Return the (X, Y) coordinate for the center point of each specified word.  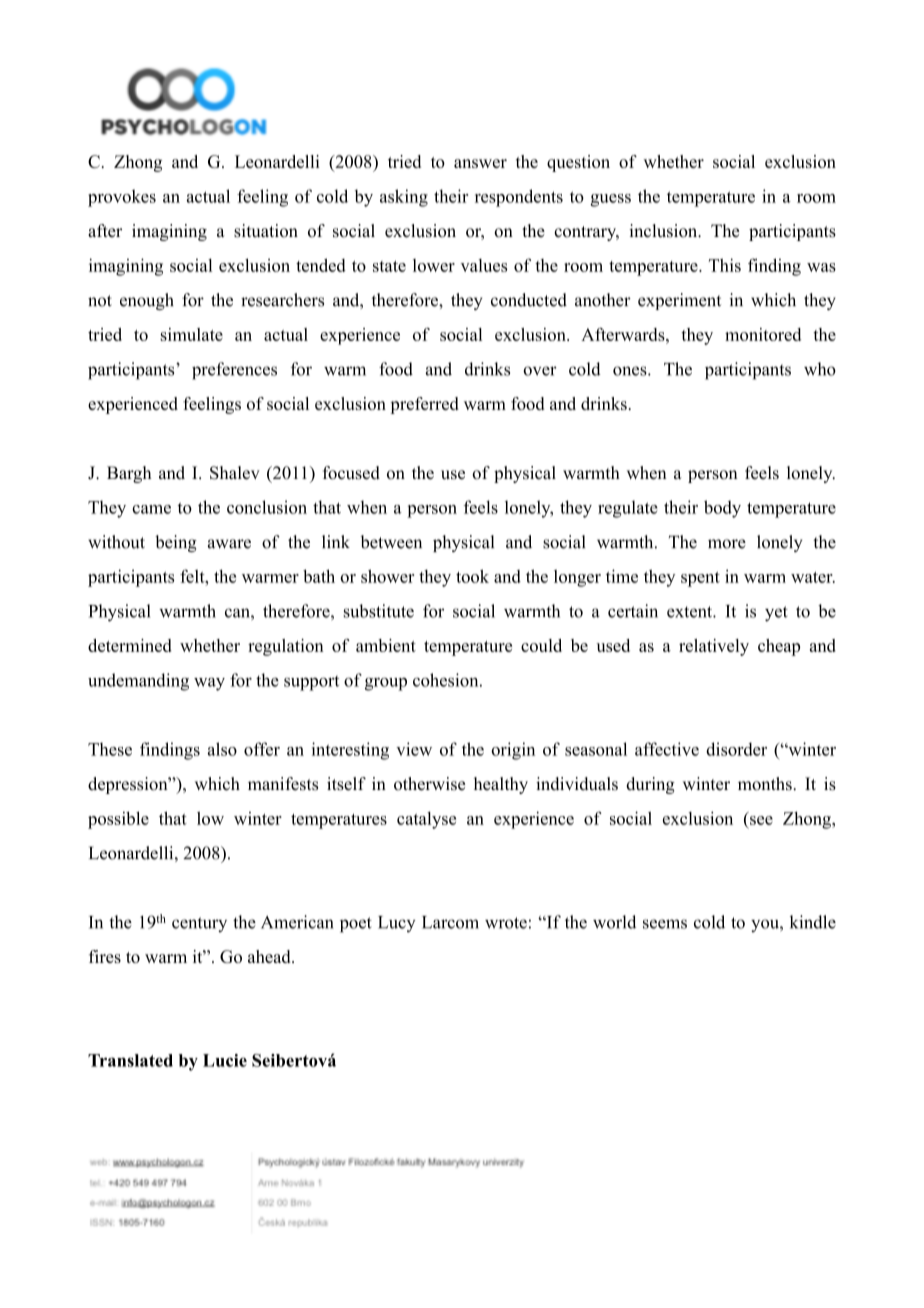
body (722, 509)
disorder (736, 749)
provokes (122, 198)
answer (480, 163)
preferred (424, 405)
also (222, 749)
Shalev (235, 473)
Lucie (225, 1060)
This (725, 265)
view (414, 749)
